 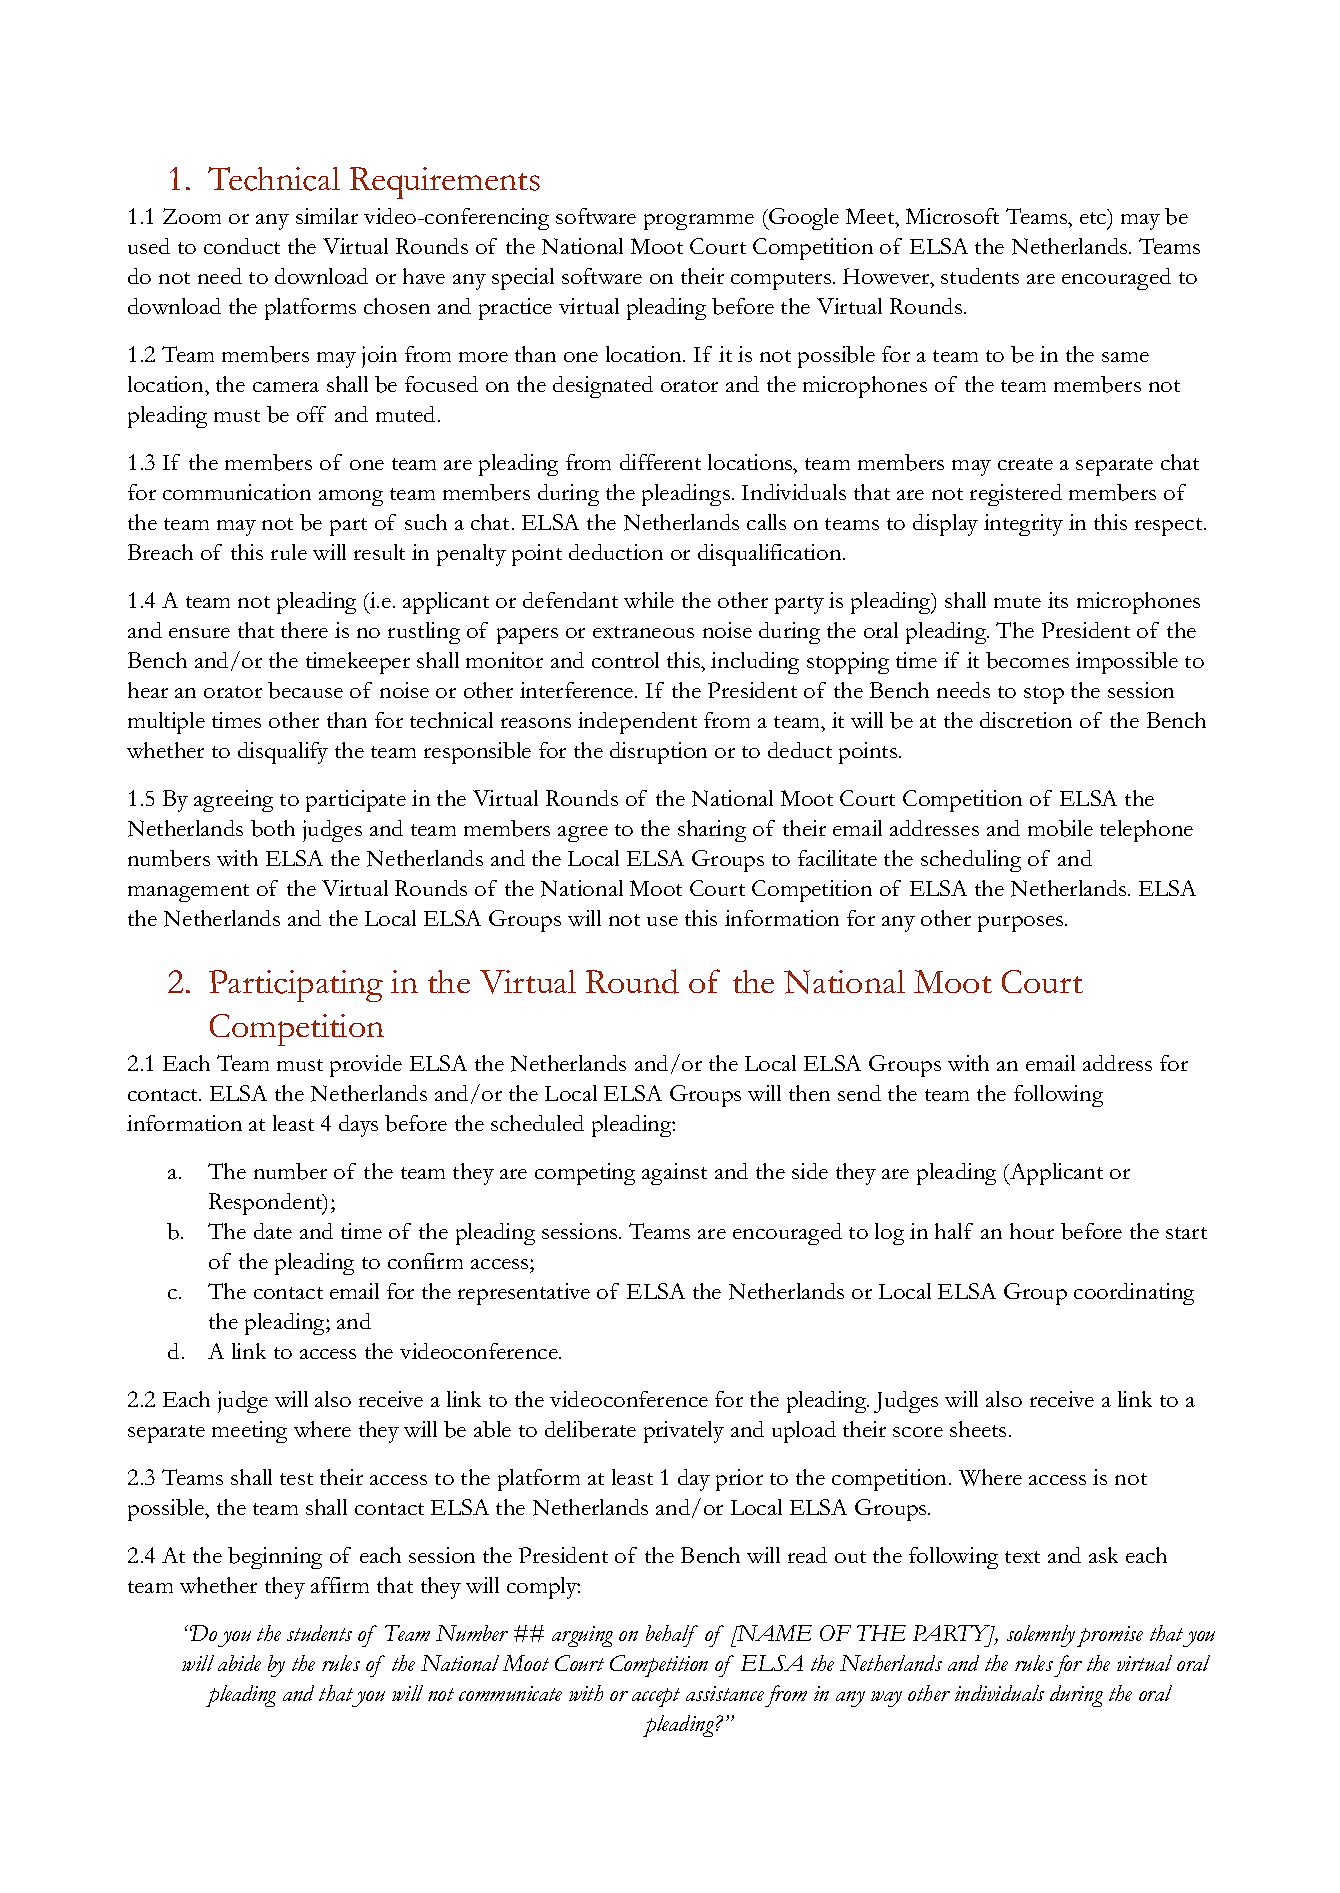 I want to click on conduct, so click(x=242, y=246).
